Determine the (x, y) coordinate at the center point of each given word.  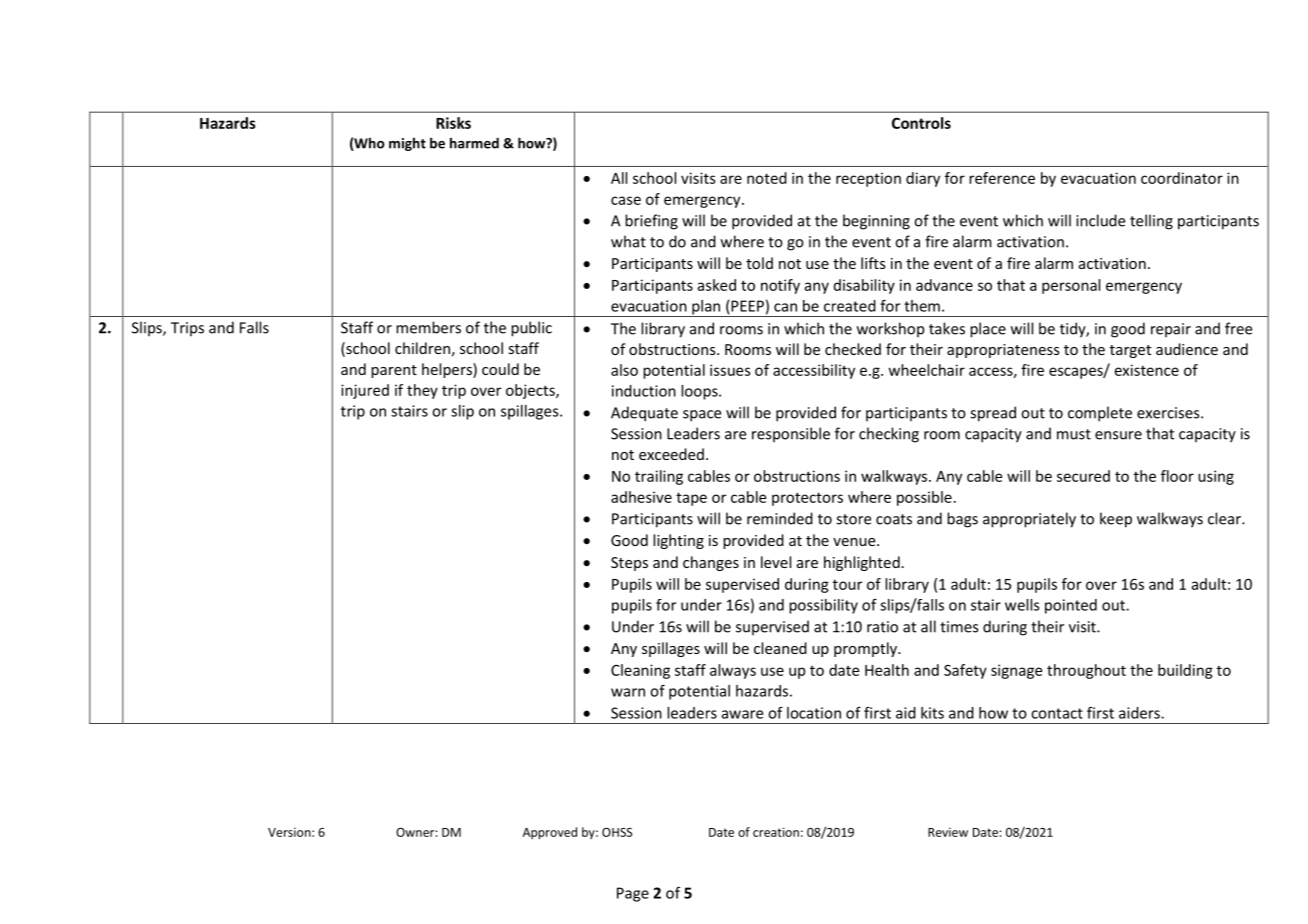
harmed (474, 143)
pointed (1071, 606)
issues (730, 370)
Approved (550, 833)
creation (776, 832)
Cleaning (640, 671)
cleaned (780, 648)
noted (767, 178)
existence (1147, 370)
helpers (448, 370)
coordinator (1182, 178)
